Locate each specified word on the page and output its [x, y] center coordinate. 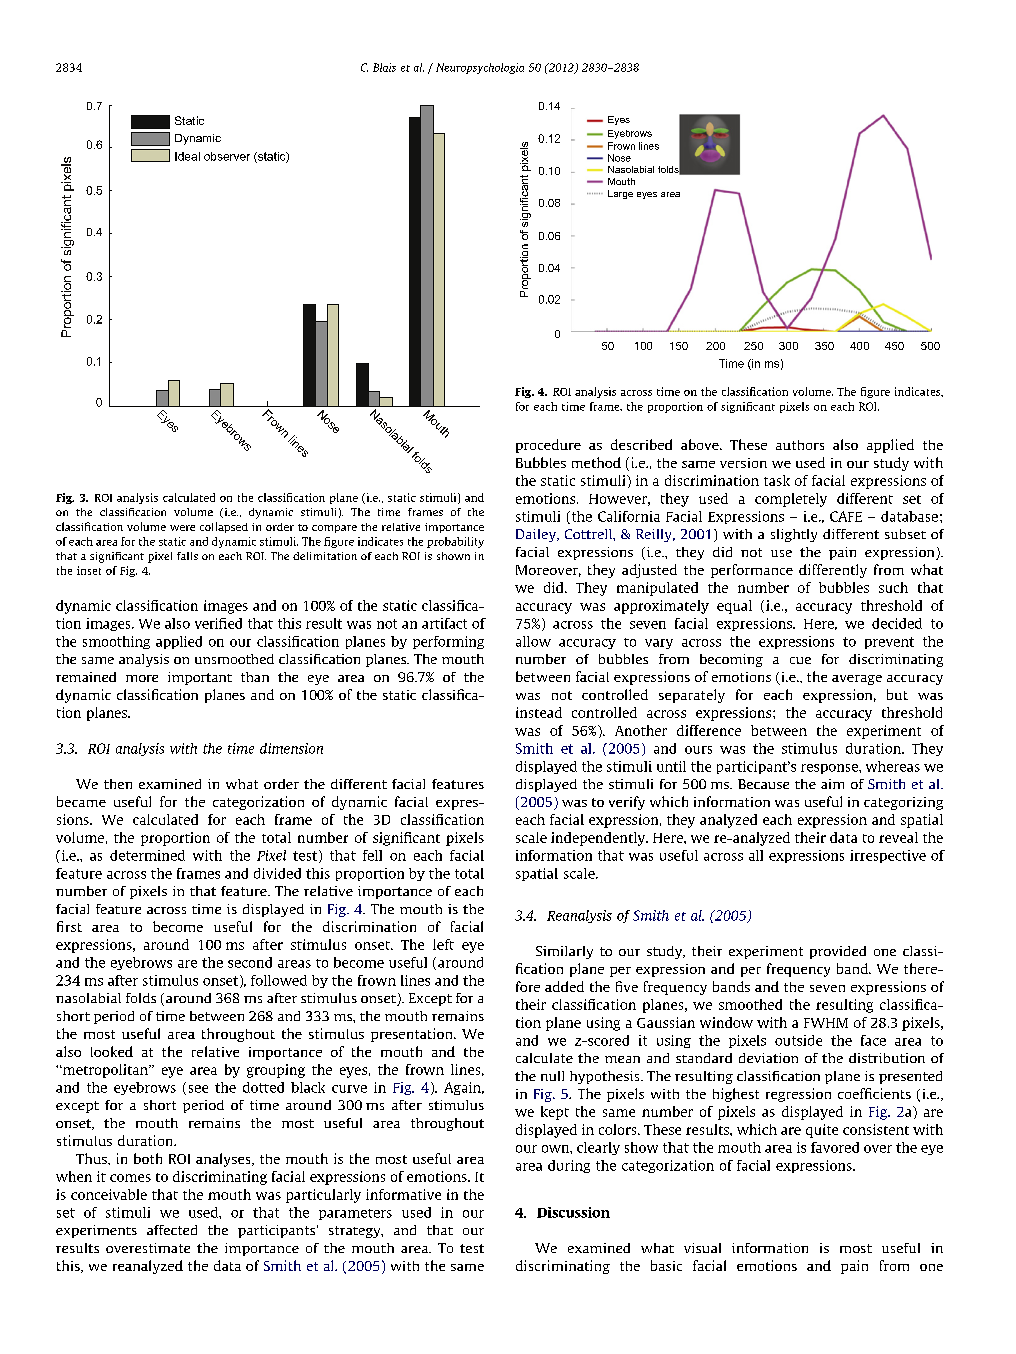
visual [702, 1248]
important [200, 678]
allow [533, 641]
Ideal [187, 156]
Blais [384, 67]
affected [172, 1230]
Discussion [573, 1212]
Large [620, 194]
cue [800, 660]
